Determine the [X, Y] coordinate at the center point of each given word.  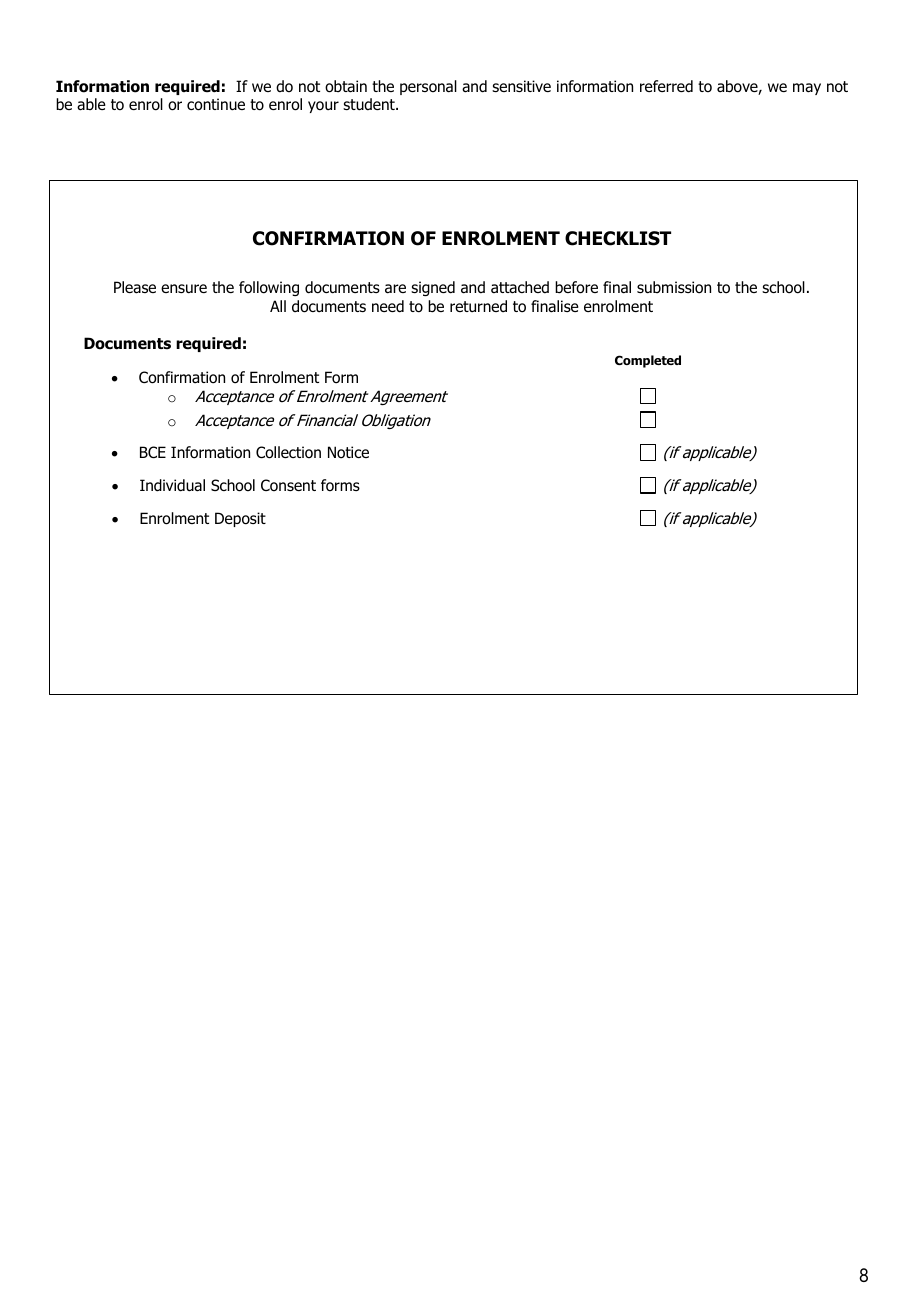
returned [478, 306]
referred [666, 86]
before [576, 287]
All [278, 306]
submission [674, 287]
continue [216, 104]
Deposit [240, 519]
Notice [348, 452]
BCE [153, 452]
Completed [648, 361]
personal [428, 87]
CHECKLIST [618, 238]
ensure [184, 289]
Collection [288, 452]
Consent [288, 485]
